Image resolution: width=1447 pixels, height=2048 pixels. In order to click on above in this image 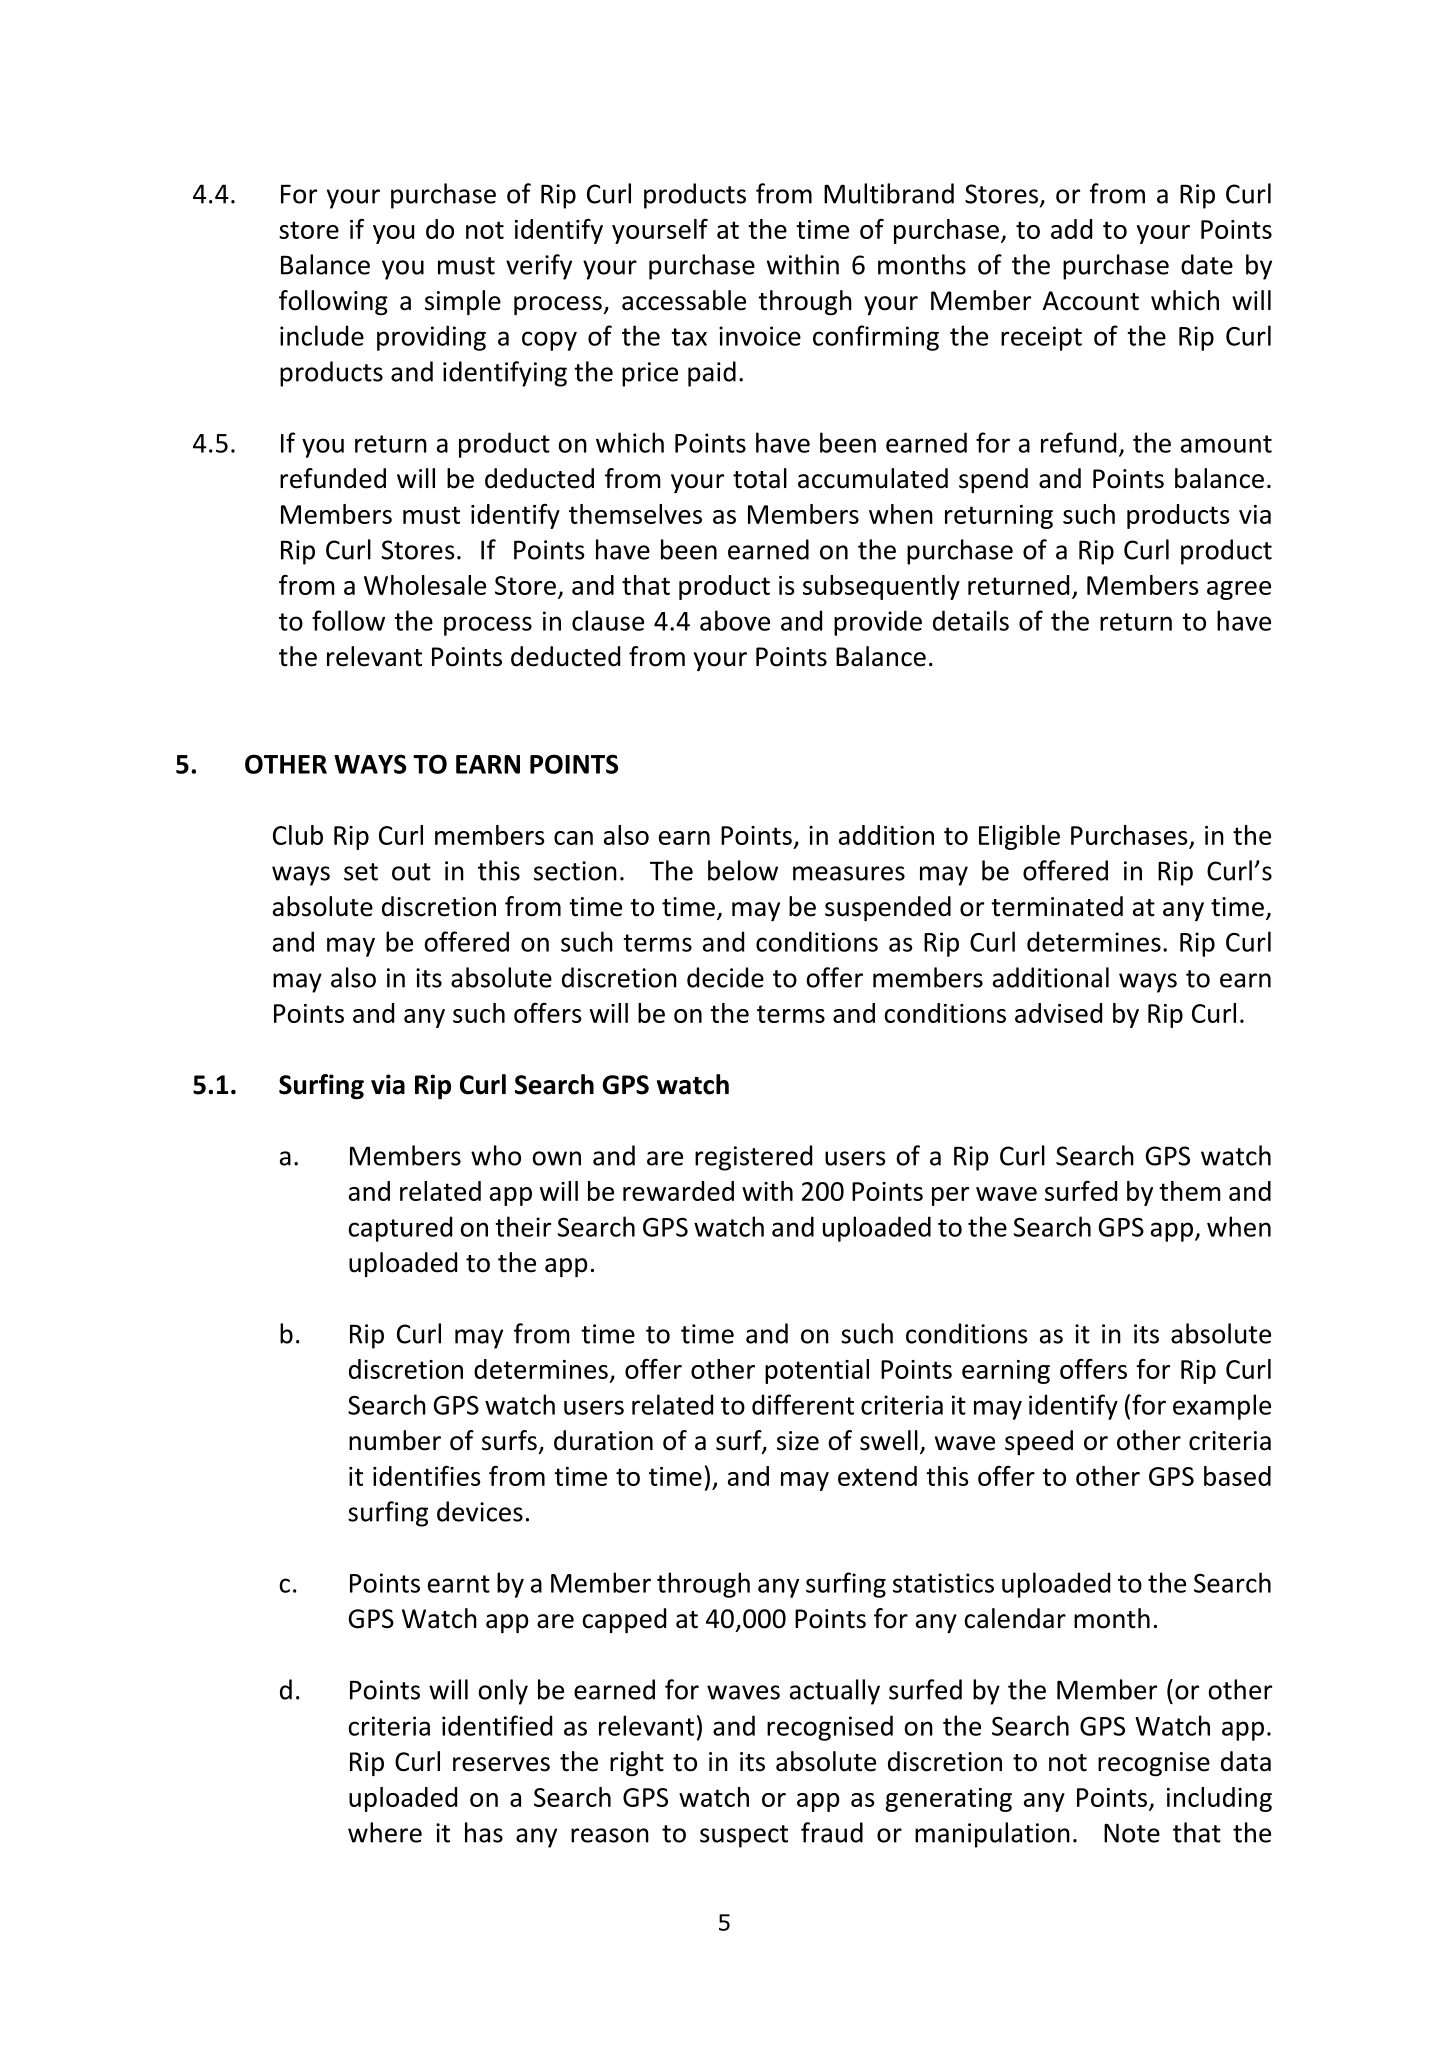, I will do `click(735, 620)`.
